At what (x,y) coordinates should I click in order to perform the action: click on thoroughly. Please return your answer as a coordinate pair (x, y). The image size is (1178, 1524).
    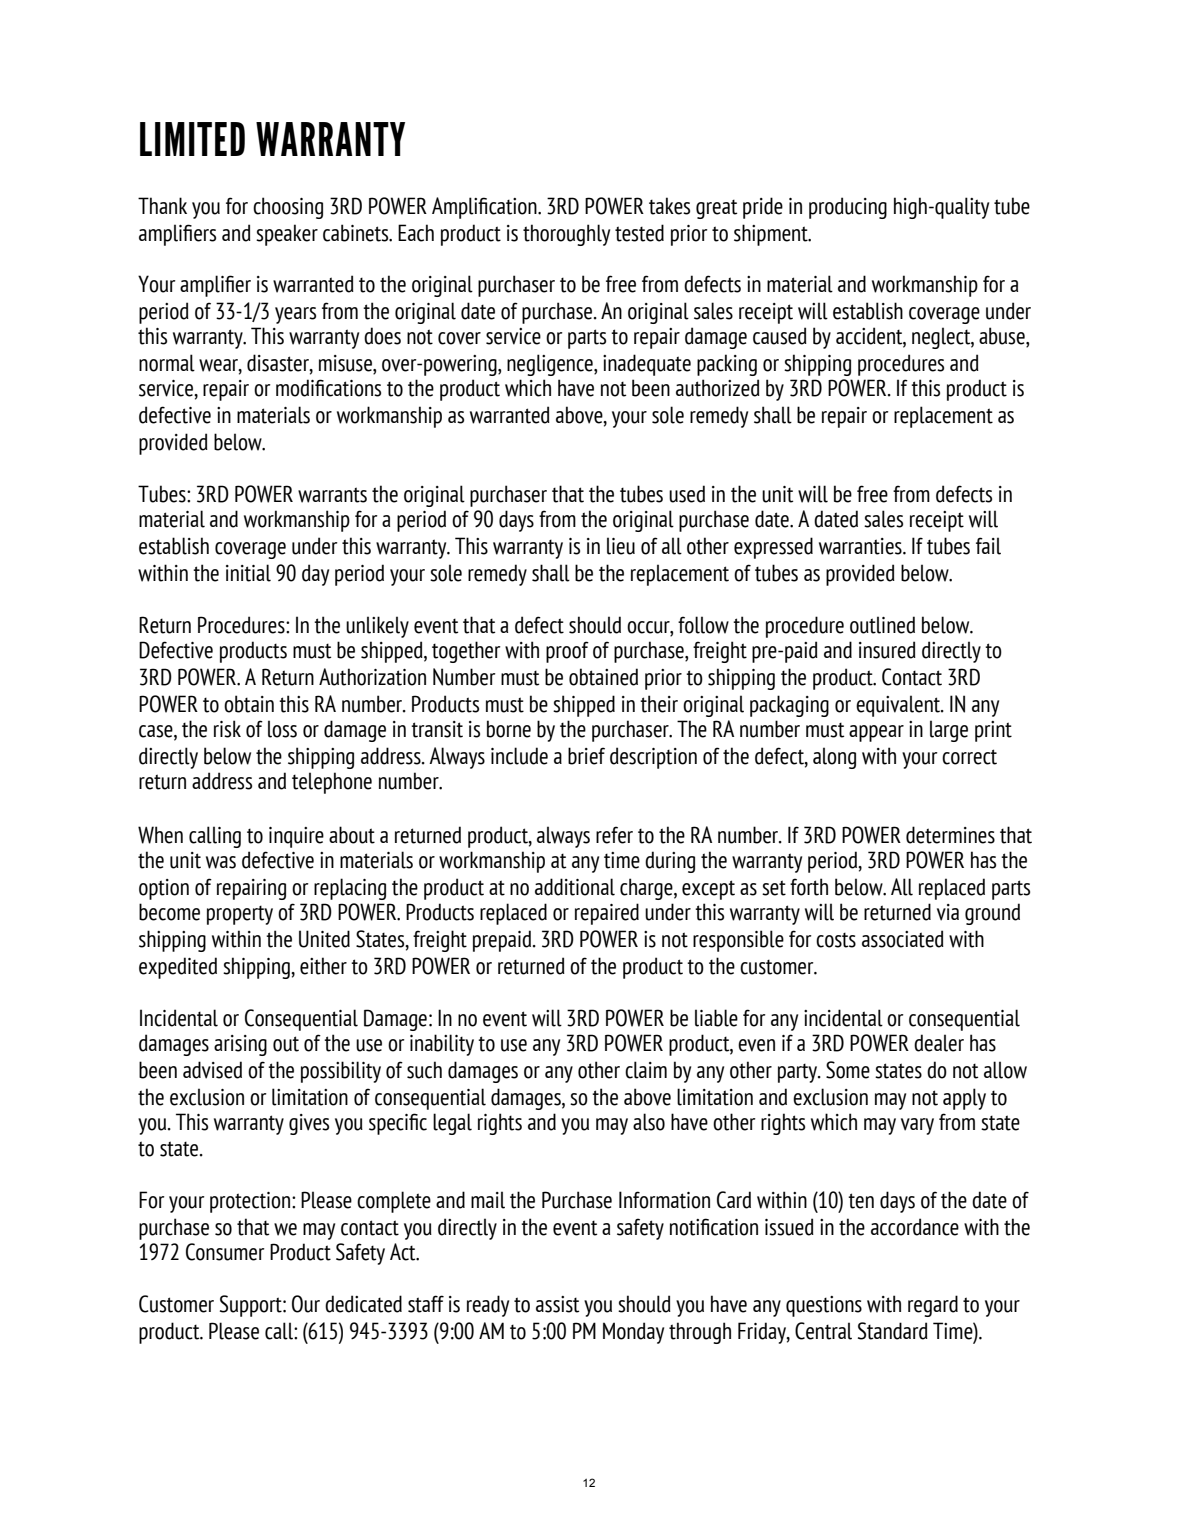
    Looking at the image, I should click on (566, 235).
